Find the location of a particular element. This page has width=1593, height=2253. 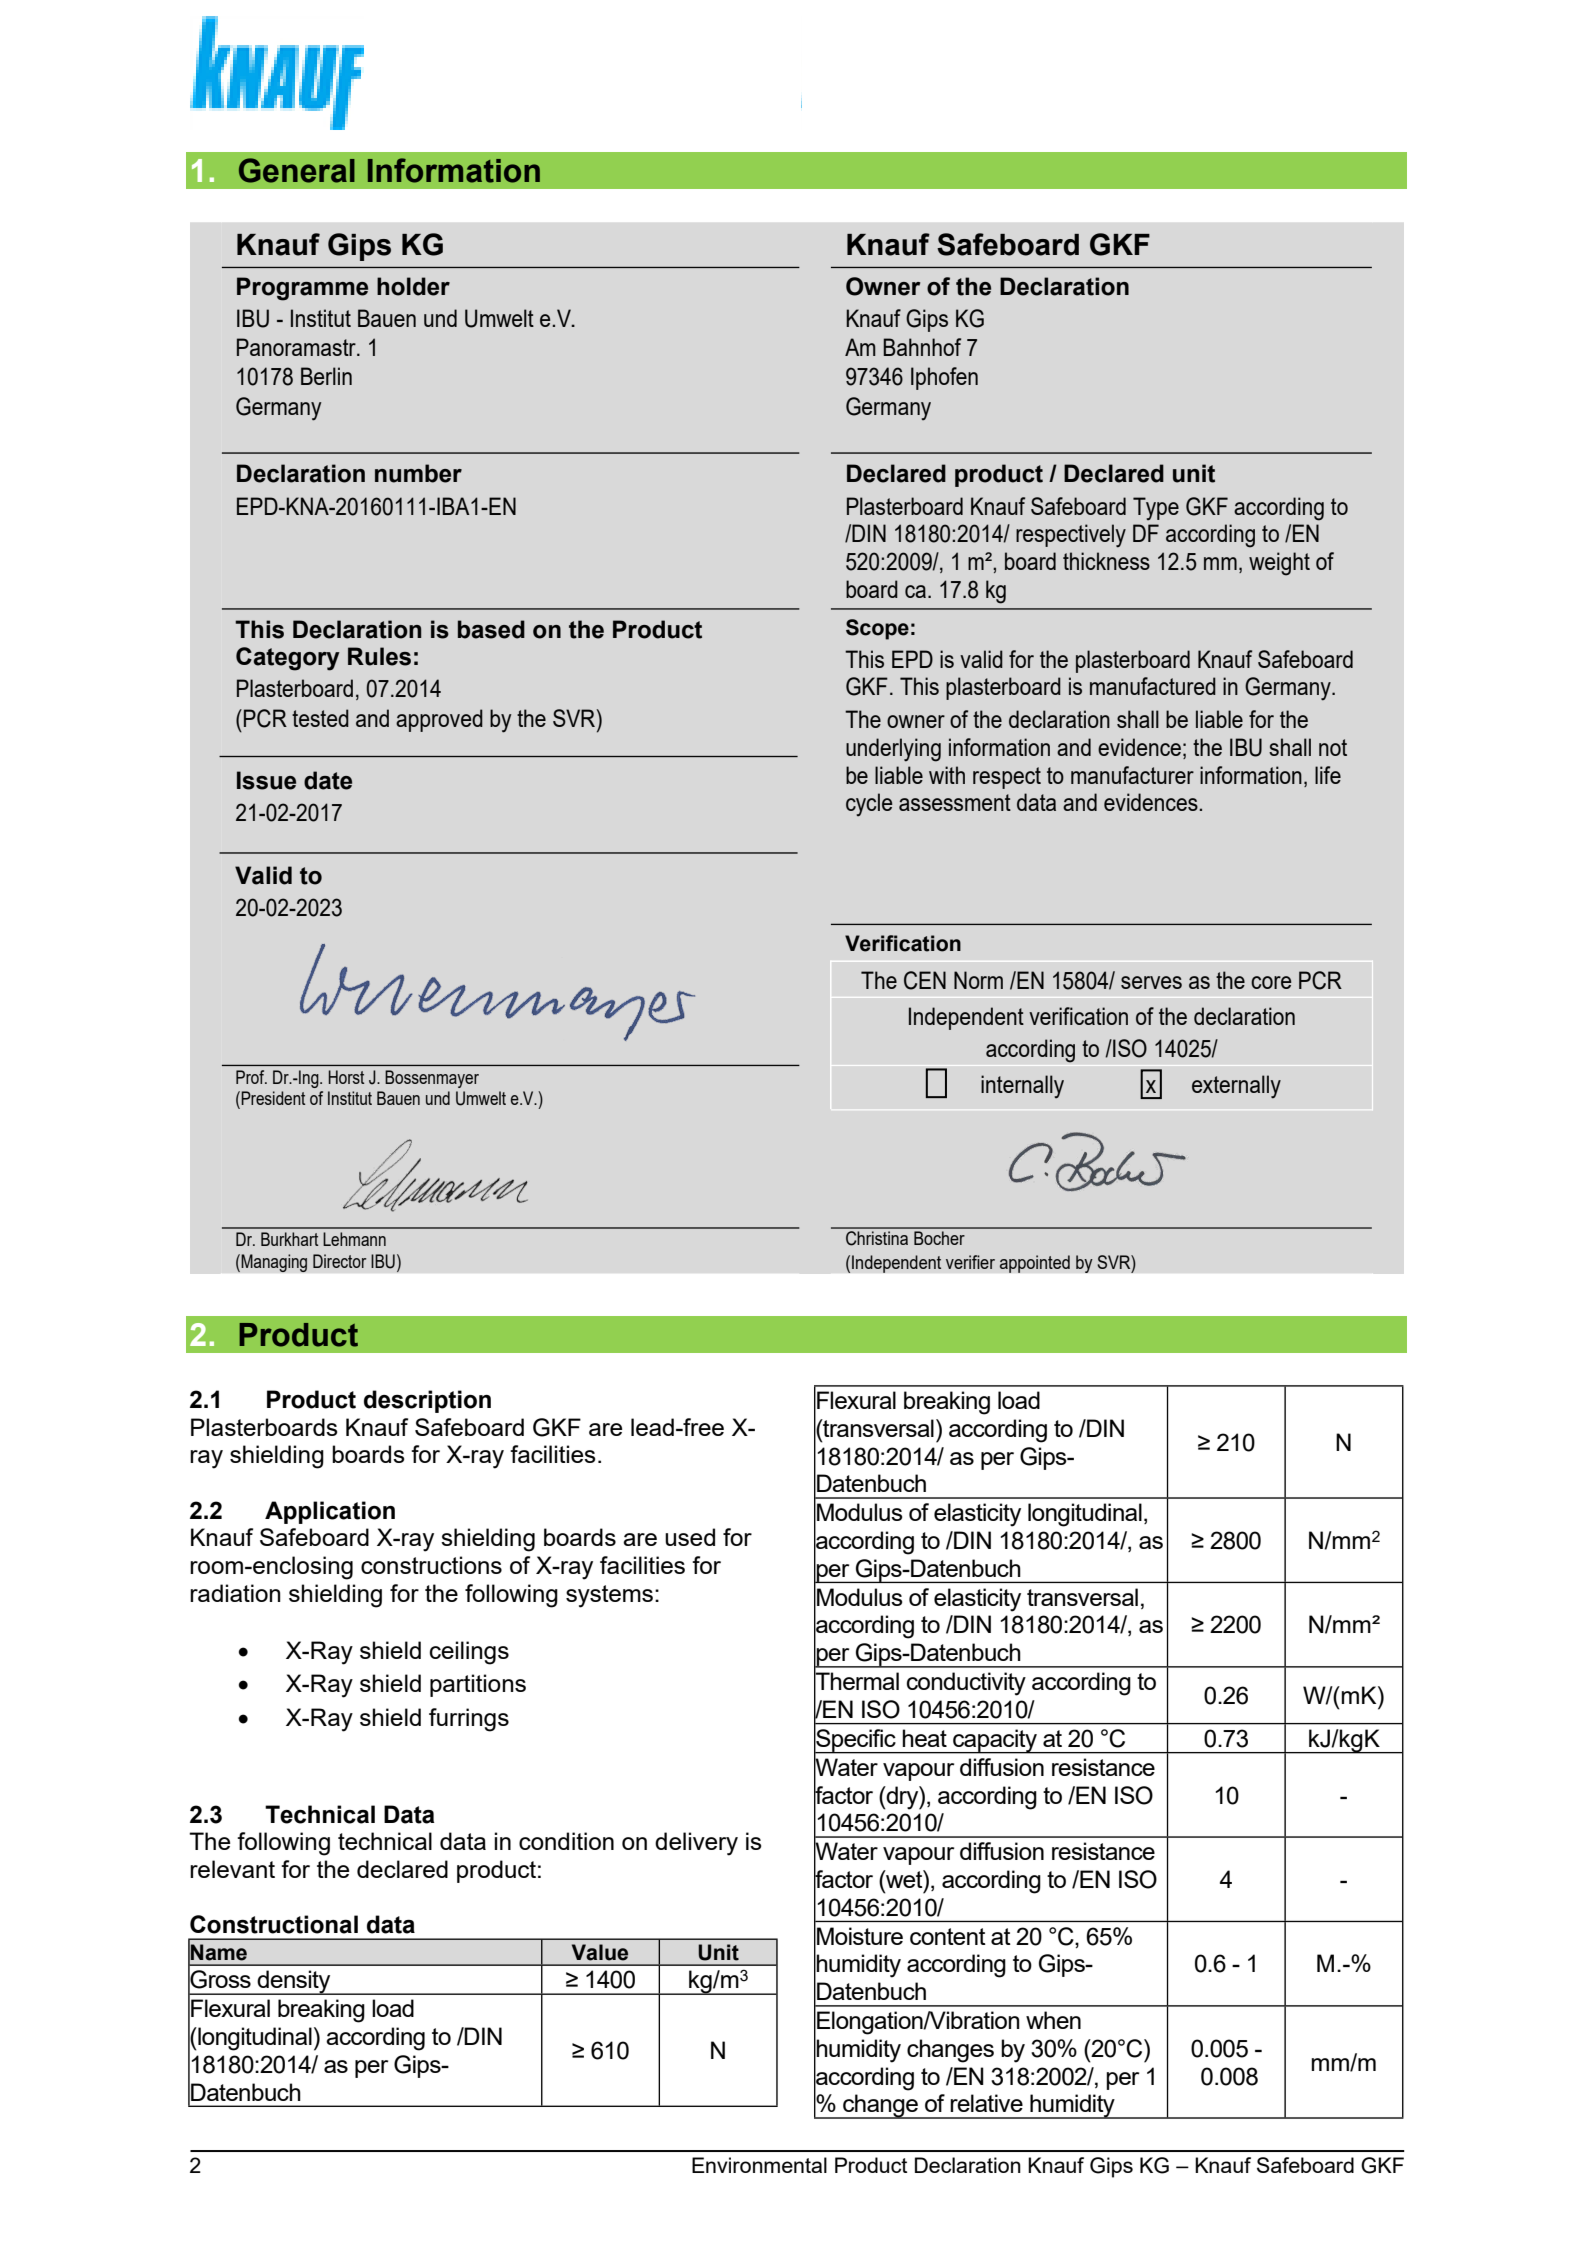

holder is located at coordinates (413, 286).
